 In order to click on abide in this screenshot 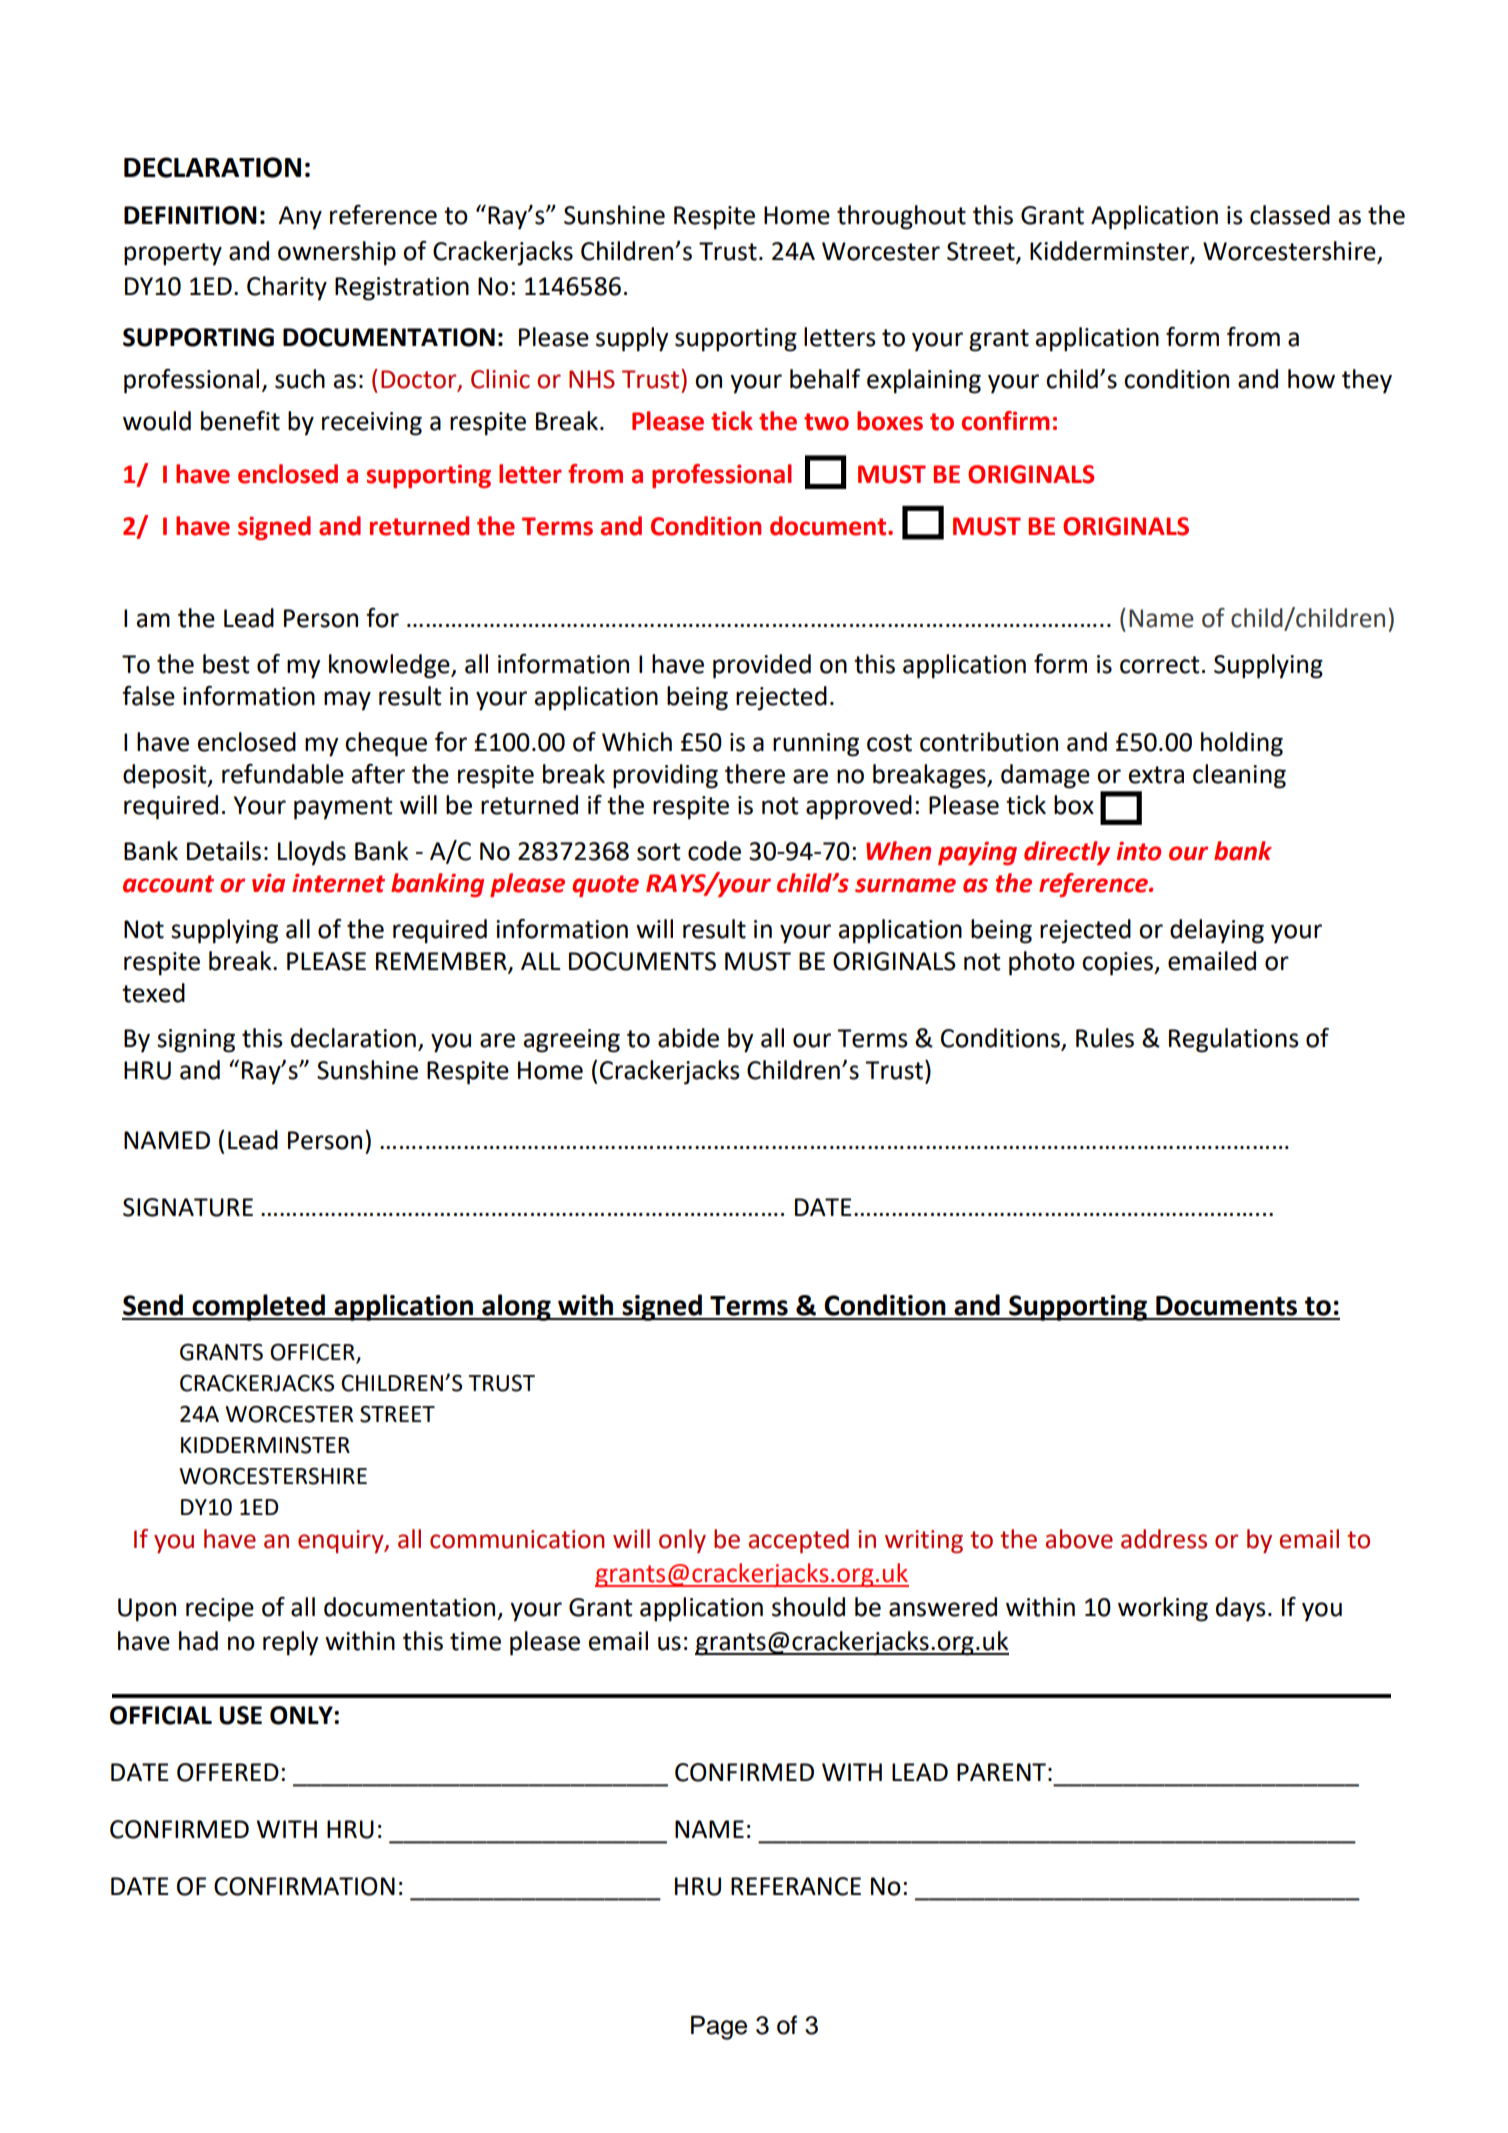, I will do `click(688, 1038)`.
